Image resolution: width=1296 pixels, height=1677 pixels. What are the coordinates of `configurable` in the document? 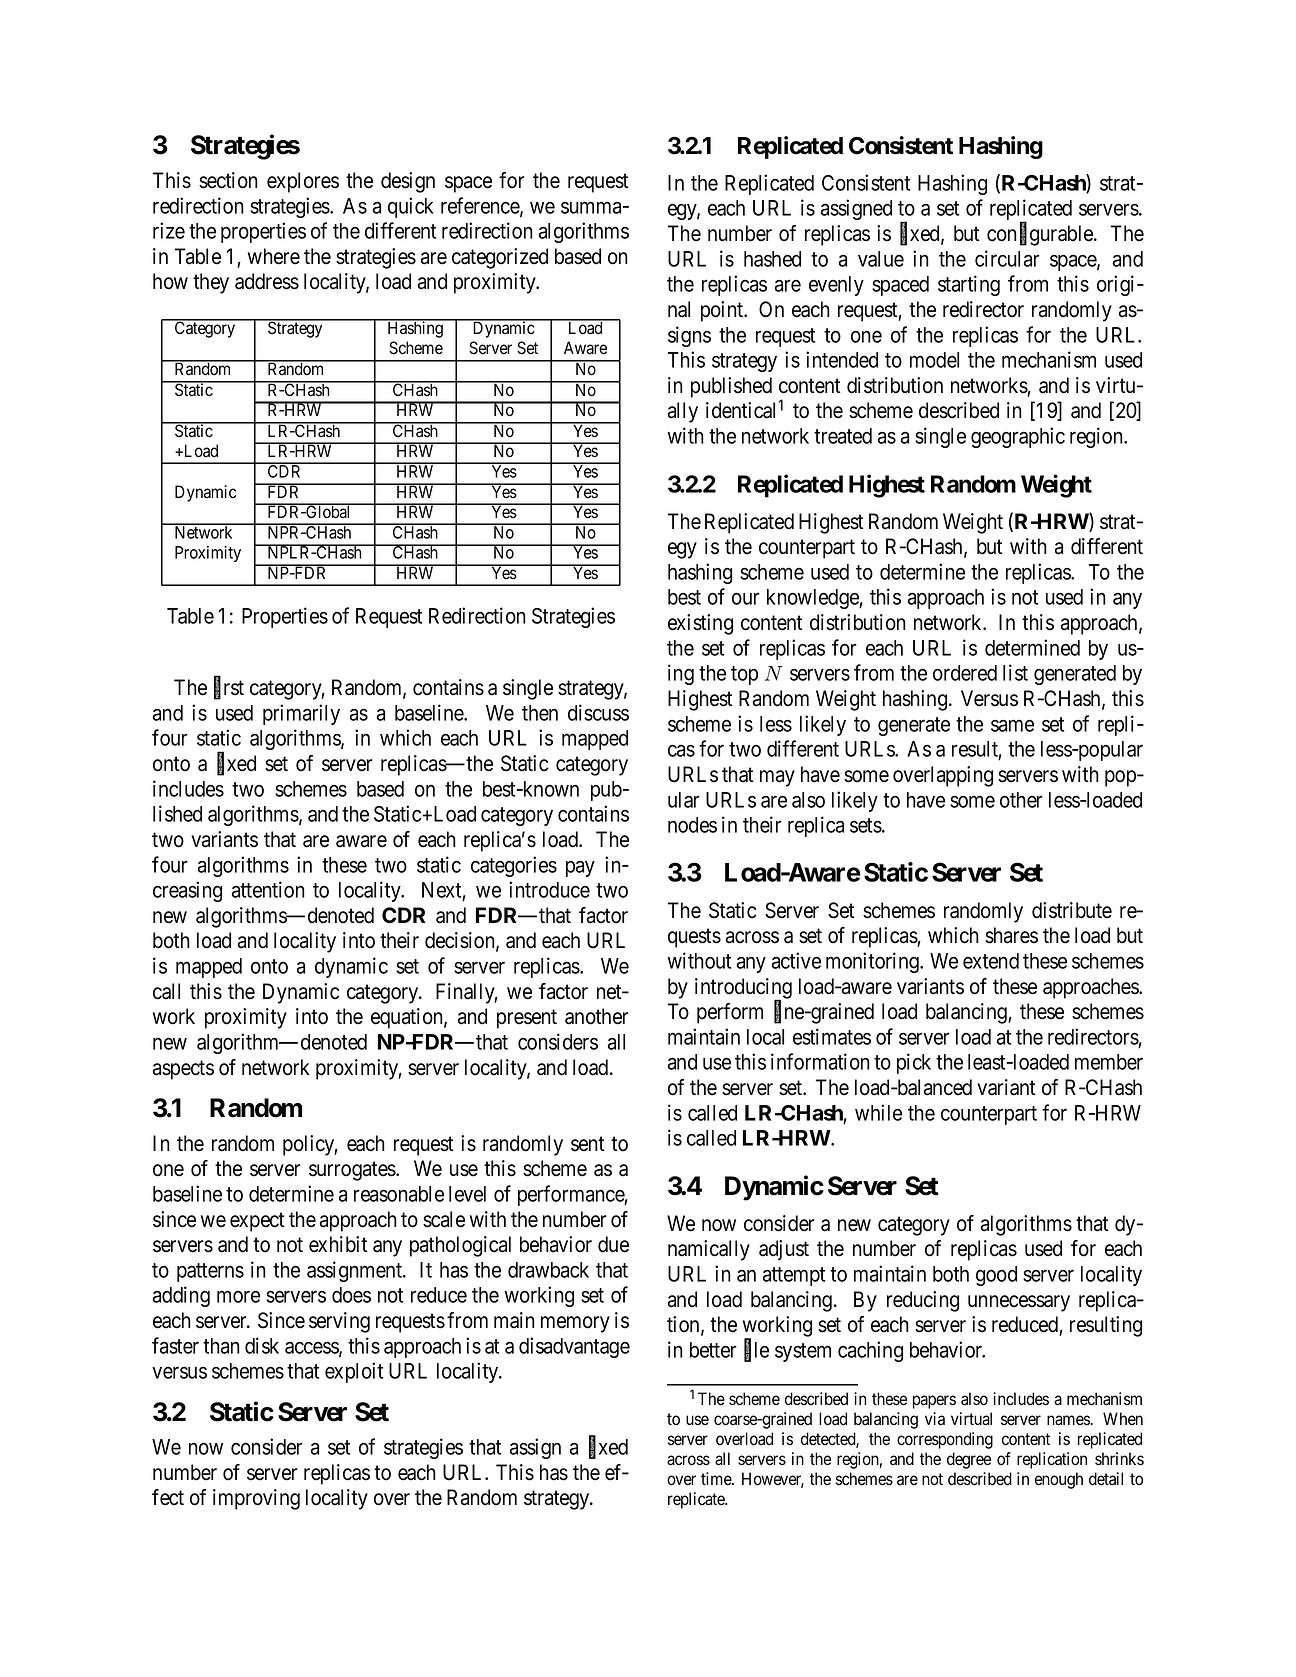 It's located at (1041, 235).
